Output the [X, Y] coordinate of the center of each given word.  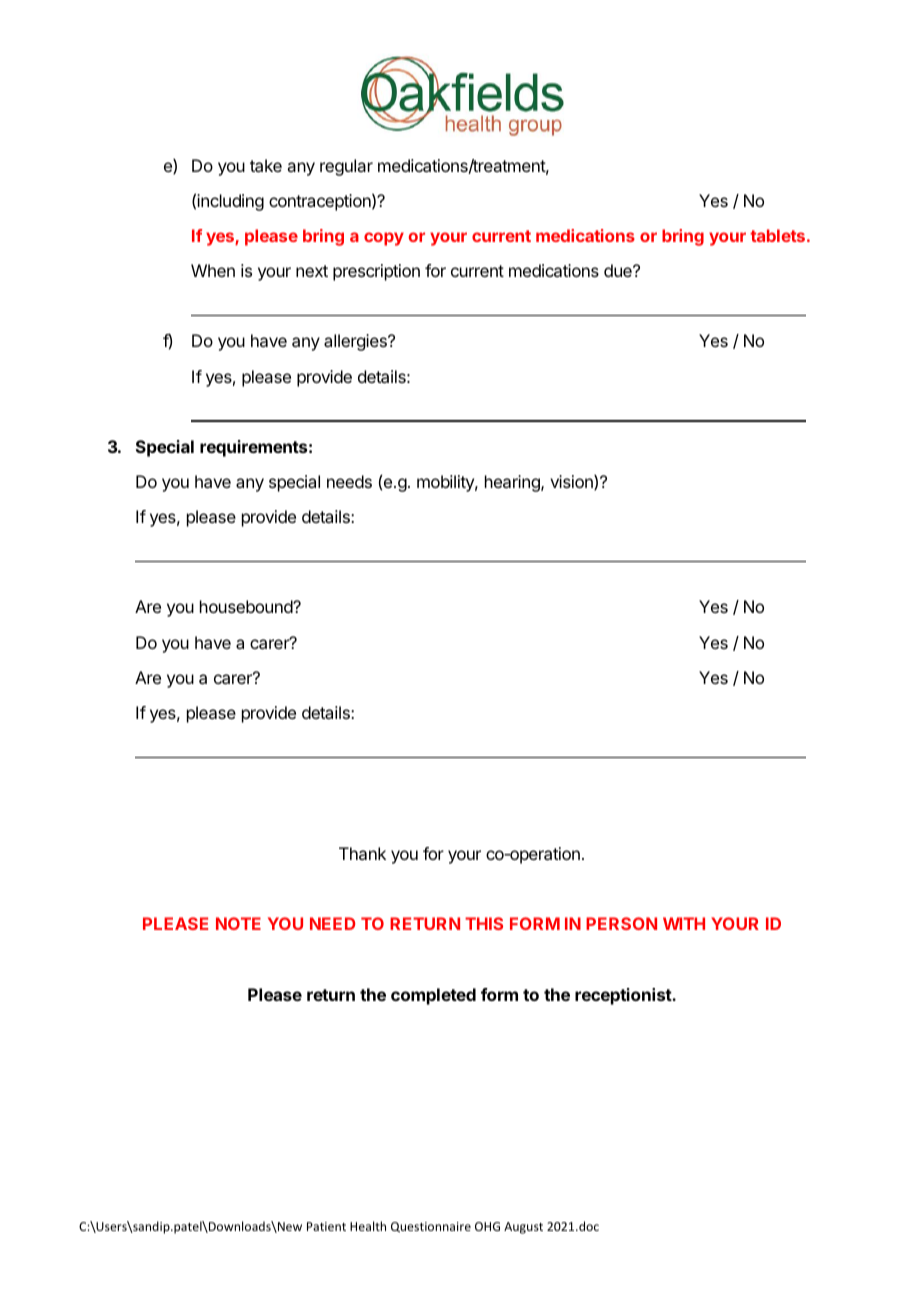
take [266, 165]
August [523, 1228]
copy [384, 239]
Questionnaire [431, 1227]
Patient [326, 1226]
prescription [376, 272]
